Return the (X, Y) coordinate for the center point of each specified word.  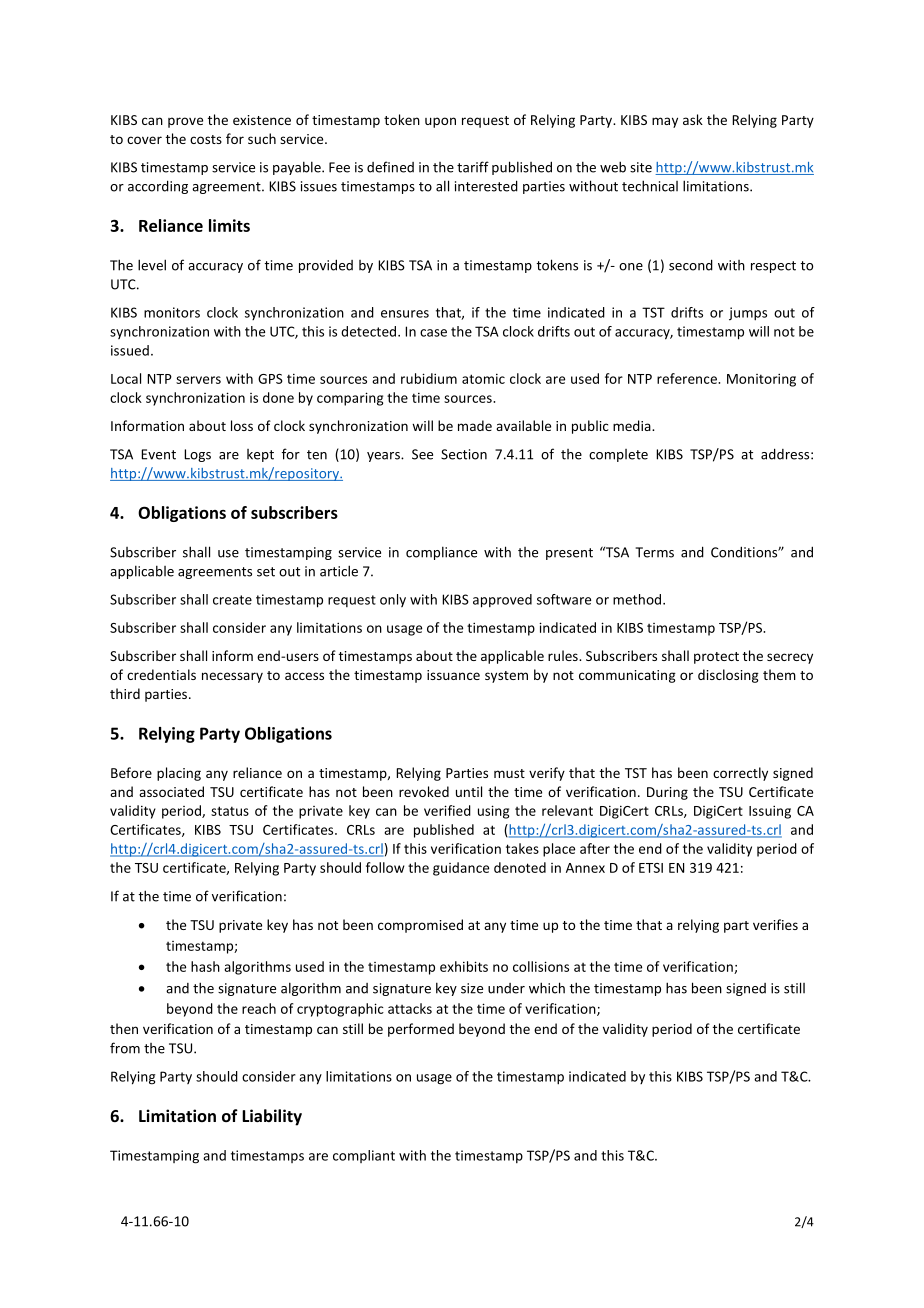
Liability (272, 1117)
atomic (483, 378)
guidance (461, 869)
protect (716, 658)
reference (688, 378)
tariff (473, 167)
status (230, 811)
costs (206, 139)
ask (693, 119)
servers (198, 380)
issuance (453, 675)
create (232, 600)
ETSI (651, 868)
